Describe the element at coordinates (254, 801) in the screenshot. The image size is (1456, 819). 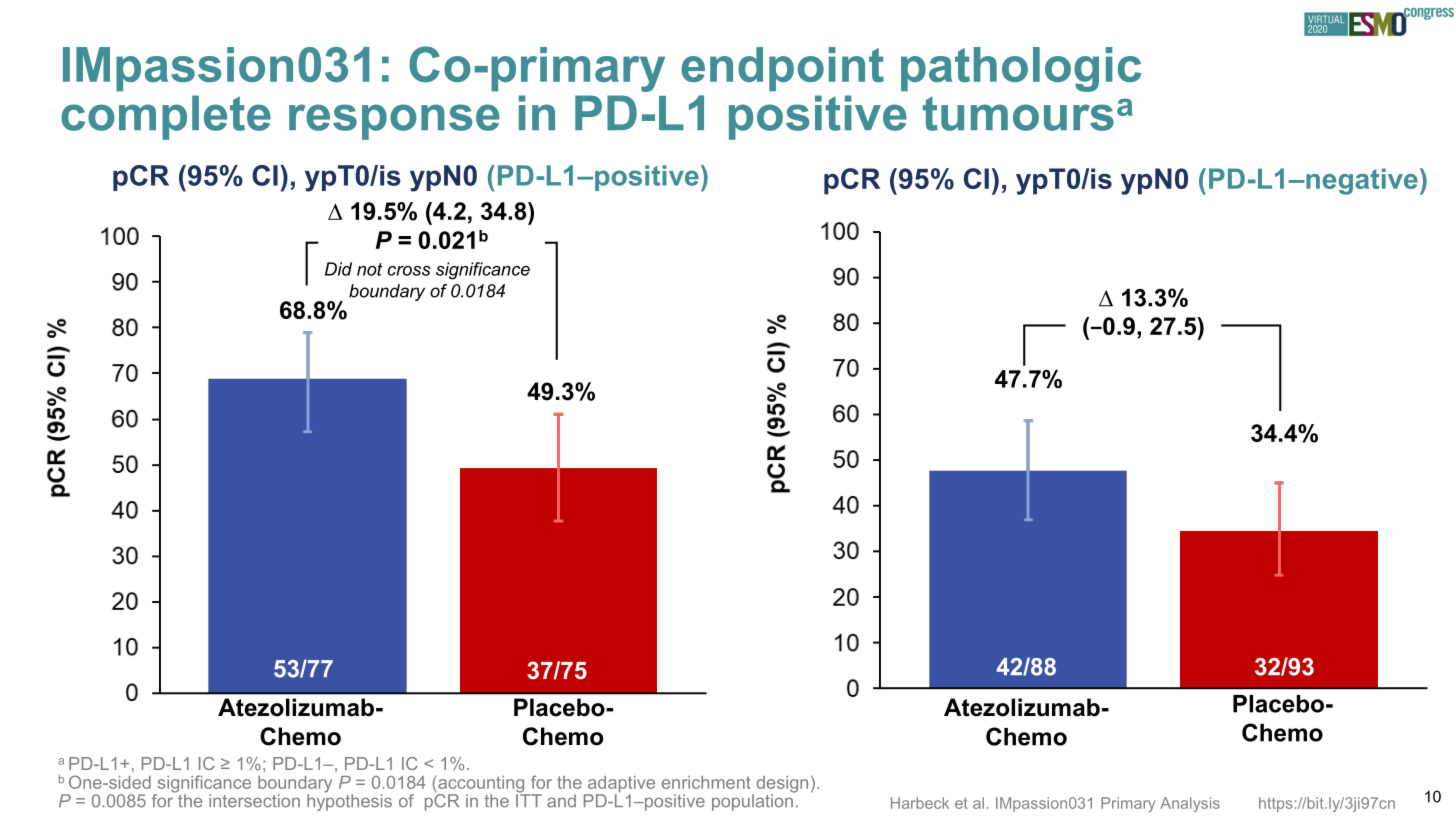
I see `intersection` at that location.
